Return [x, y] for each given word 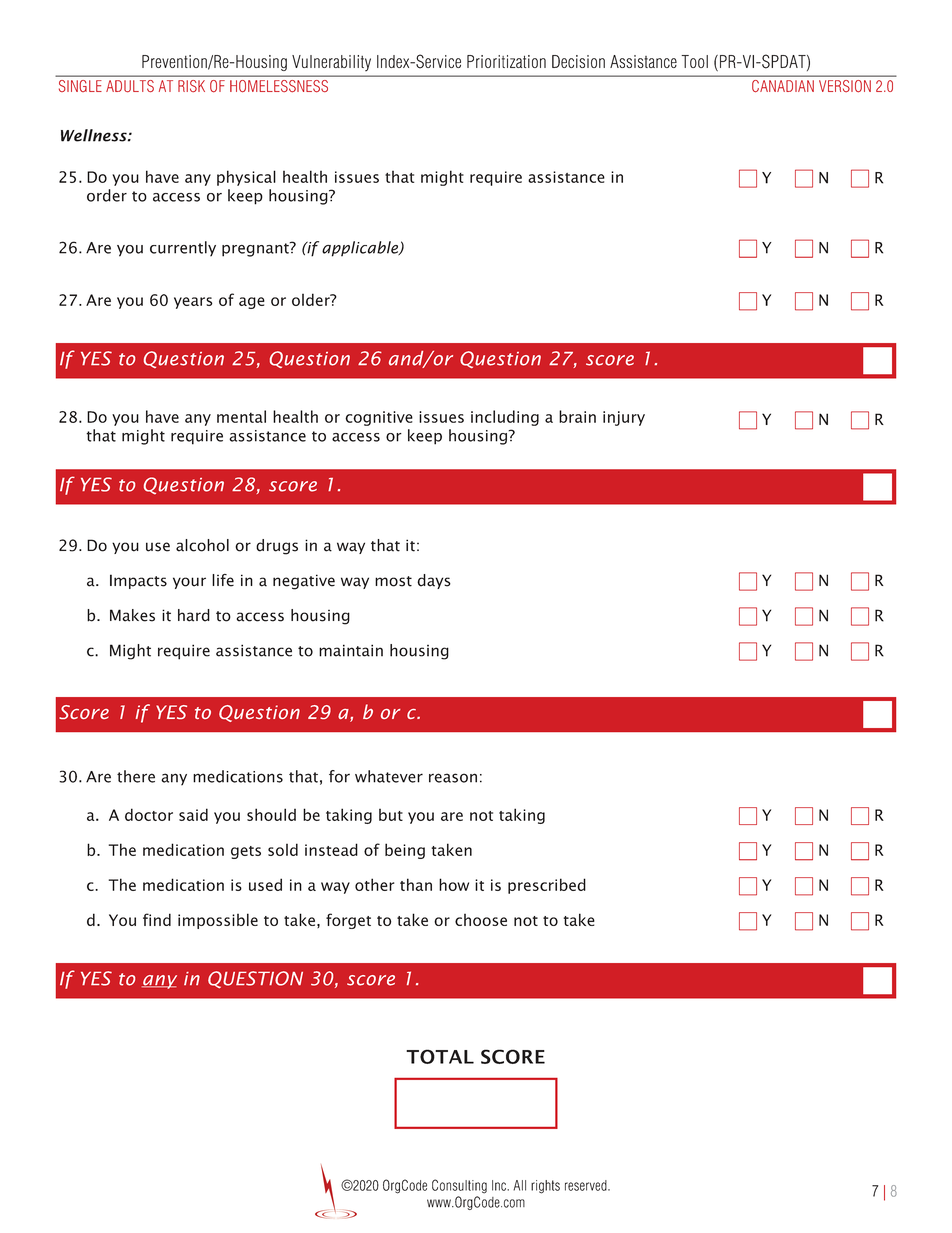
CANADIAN [783, 86]
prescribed [547, 886]
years [193, 303]
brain [577, 416]
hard [194, 615]
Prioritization [506, 61]
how [454, 884]
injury [624, 418]
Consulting [459, 1186]
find [157, 919]
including [505, 418]
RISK [191, 86]
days [434, 581]
